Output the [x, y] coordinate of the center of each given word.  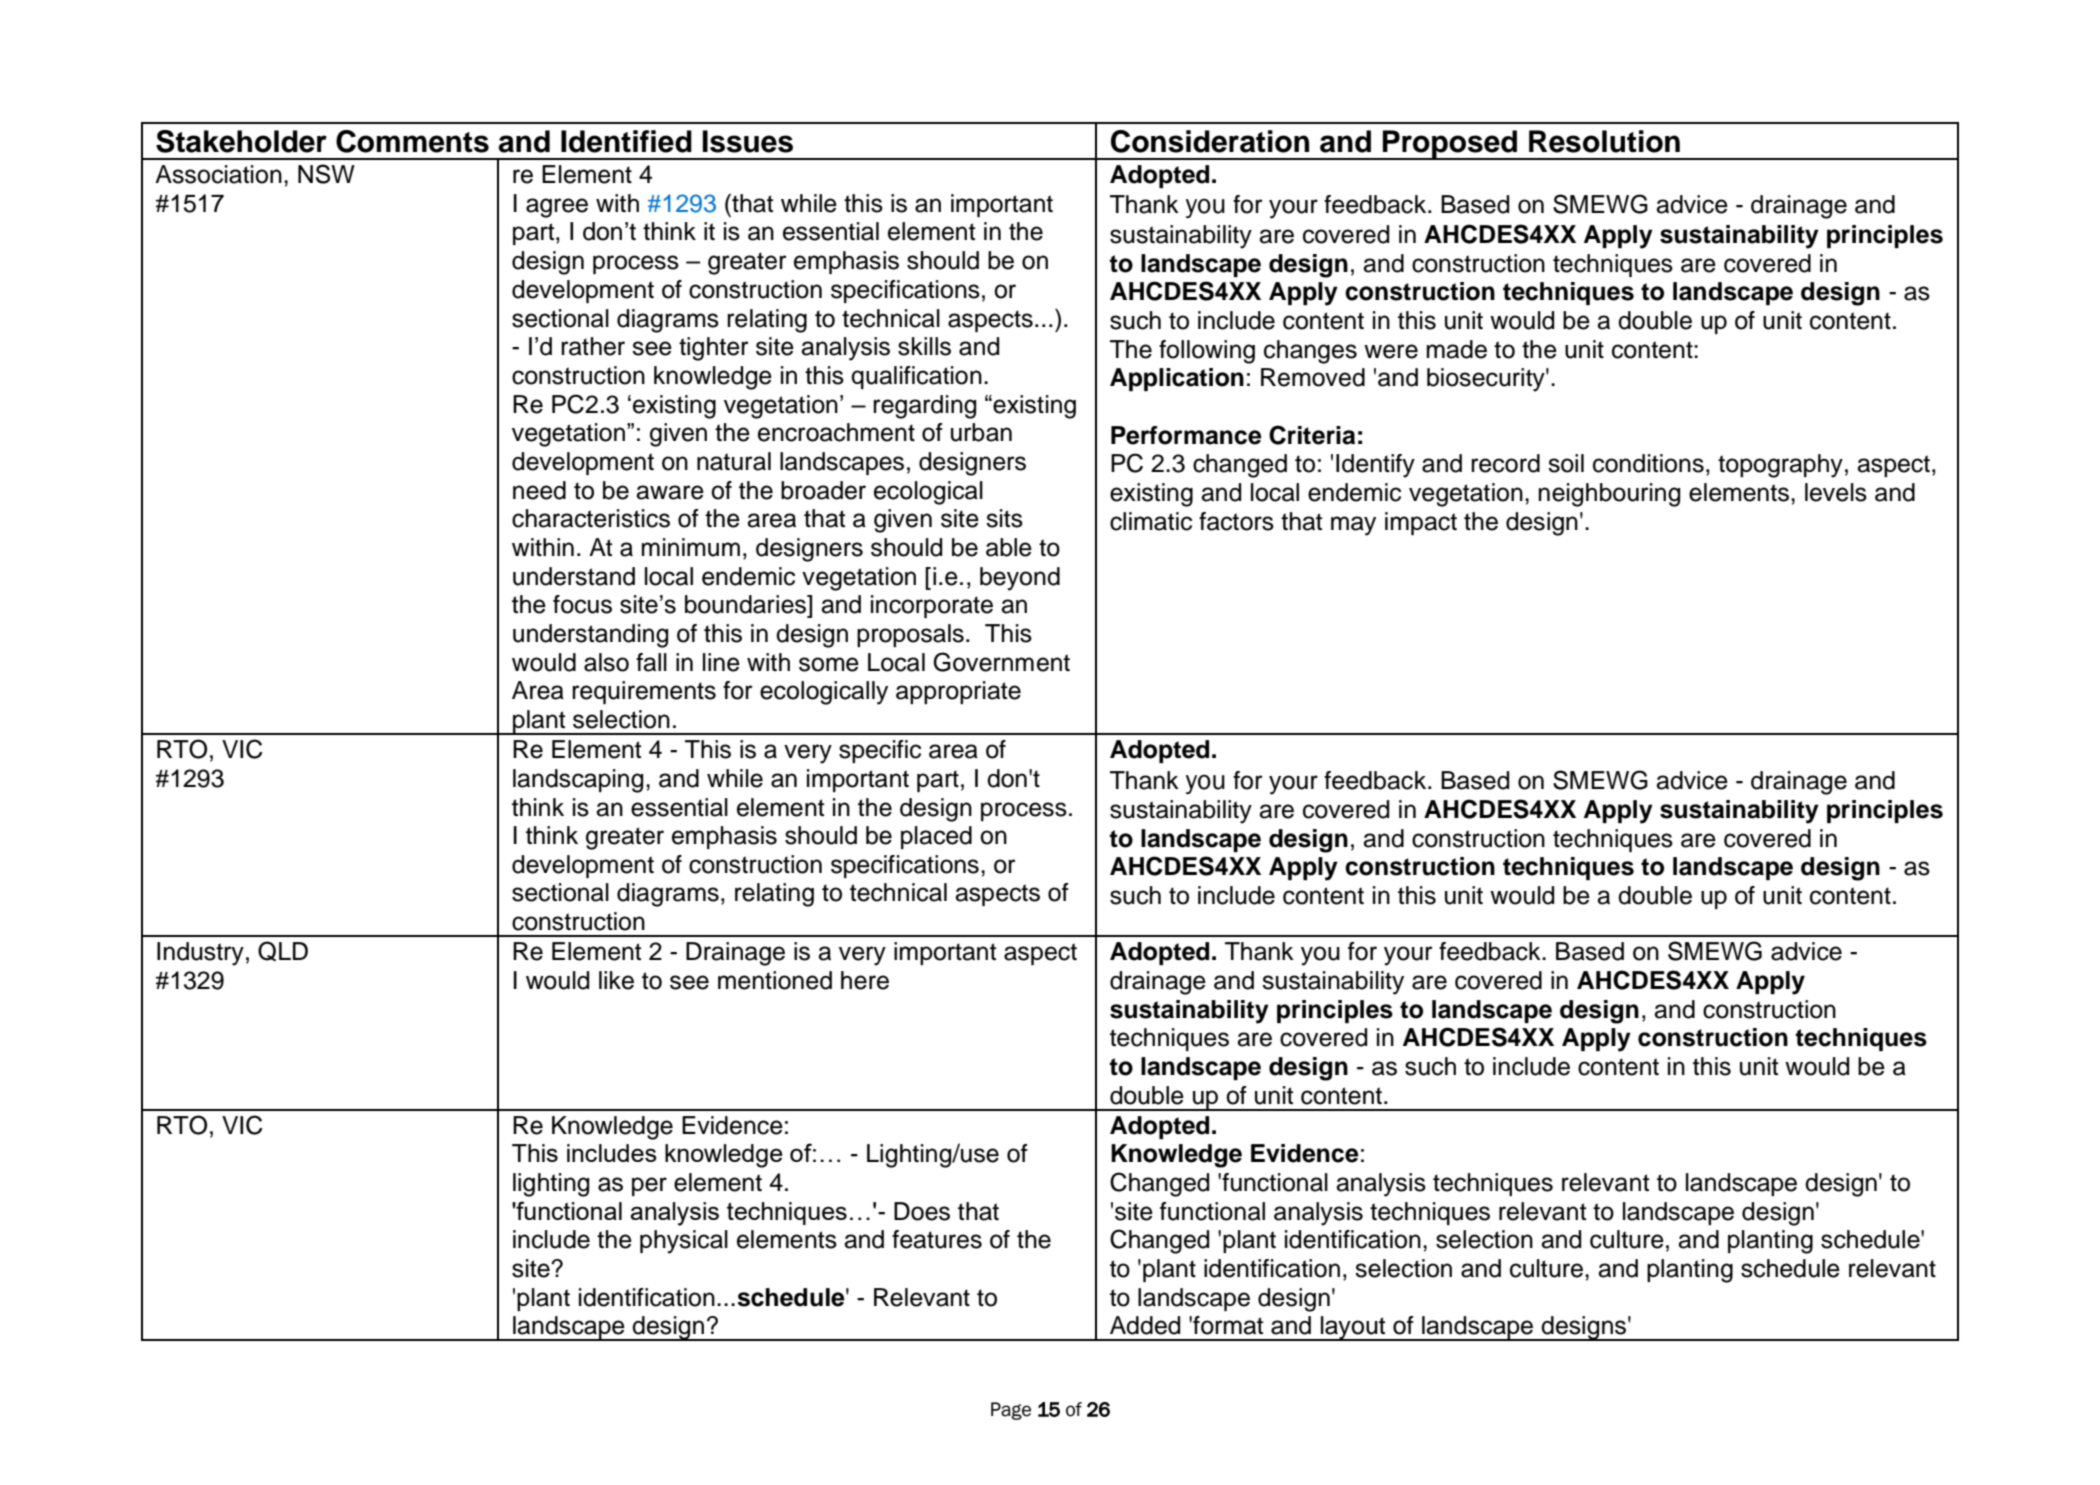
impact [1421, 523]
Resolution [1604, 141]
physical [684, 1242]
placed [936, 837]
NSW [326, 174]
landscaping [578, 781]
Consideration [1210, 141]
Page [1011, 1411]
